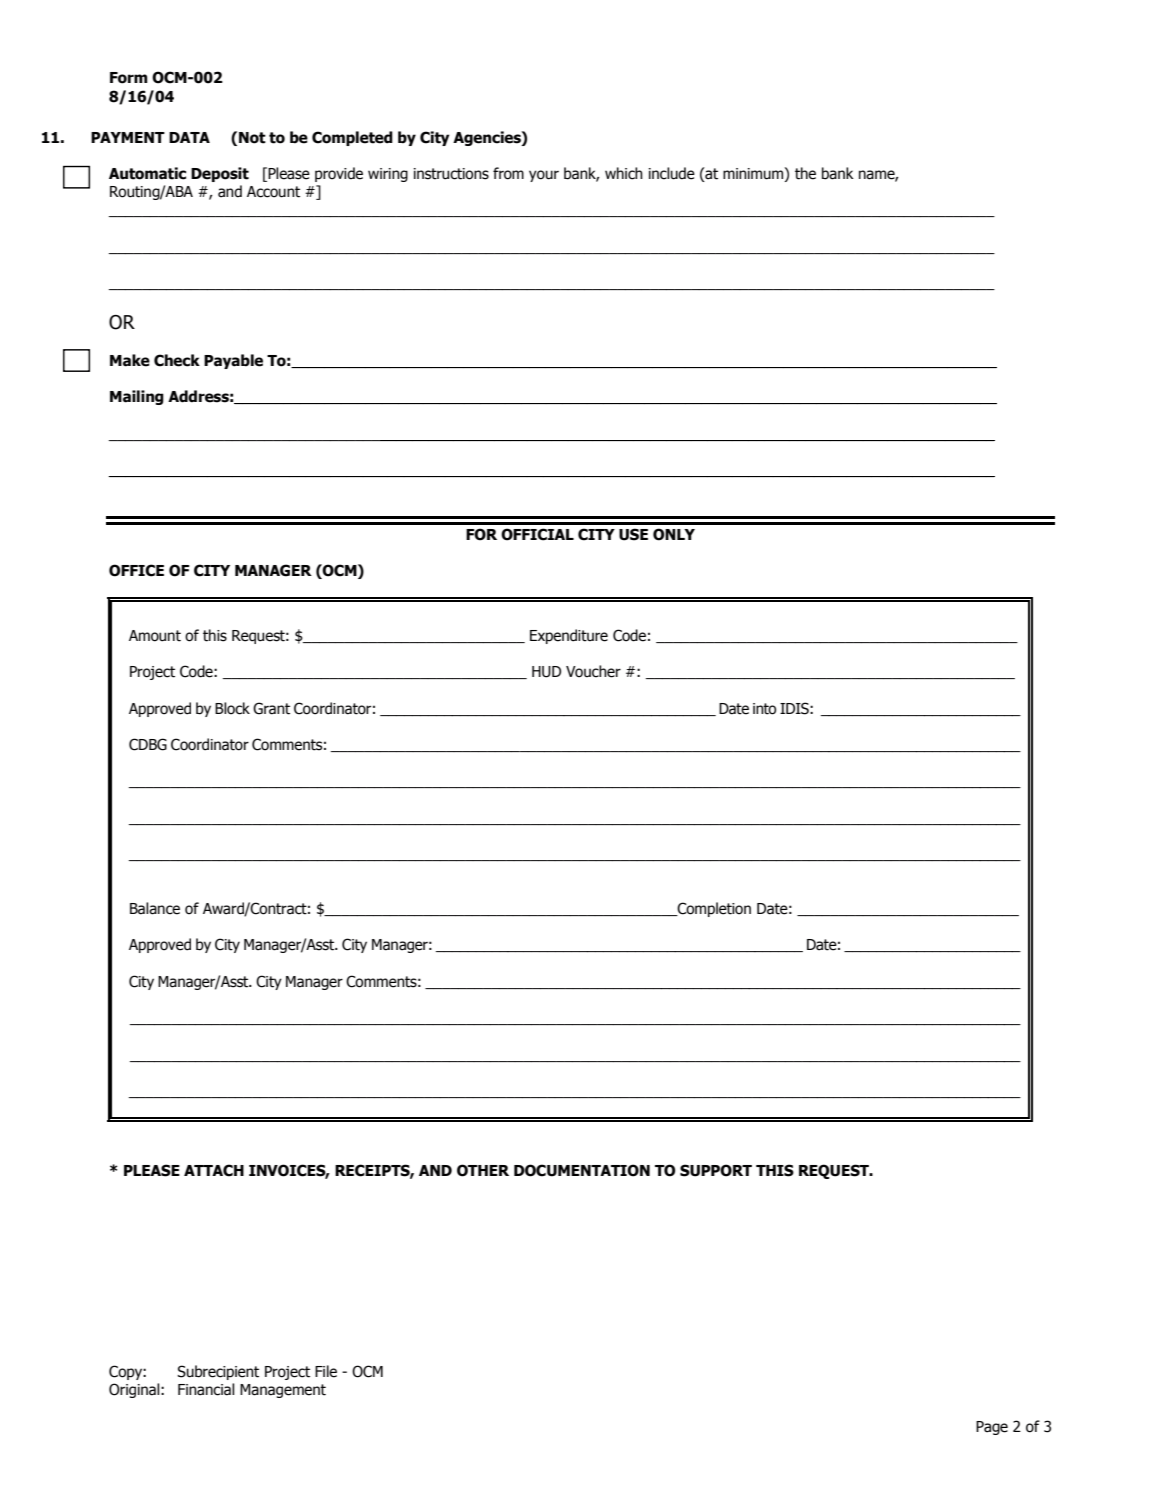 The width and height of the screenshot is (1161, 1503). What do you see at coordinates (582, 1170) in the screenshot?
I see `DOCUMENTATION` at bounding box center [582, 1170].
